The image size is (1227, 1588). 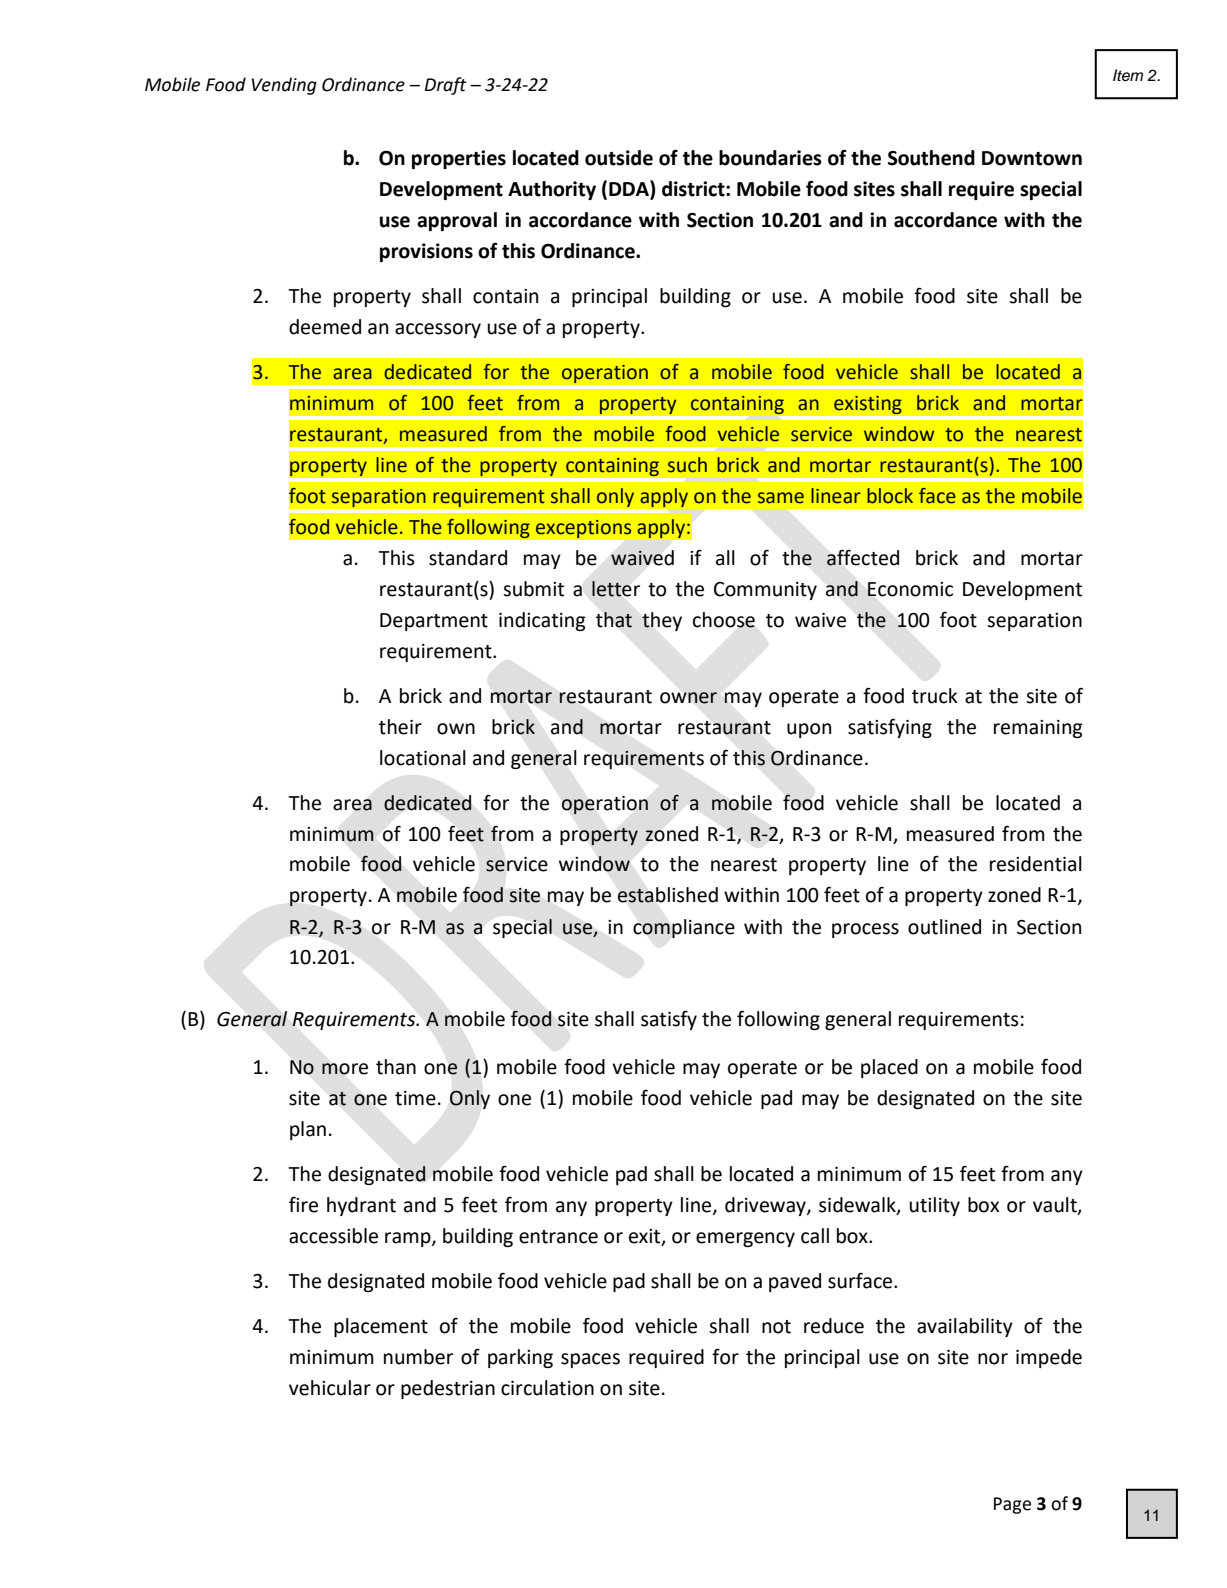 What do you see at coordinates (1032, 158) in the screenshot?
I see `Downtown` at bounding box center [1032, 158].
